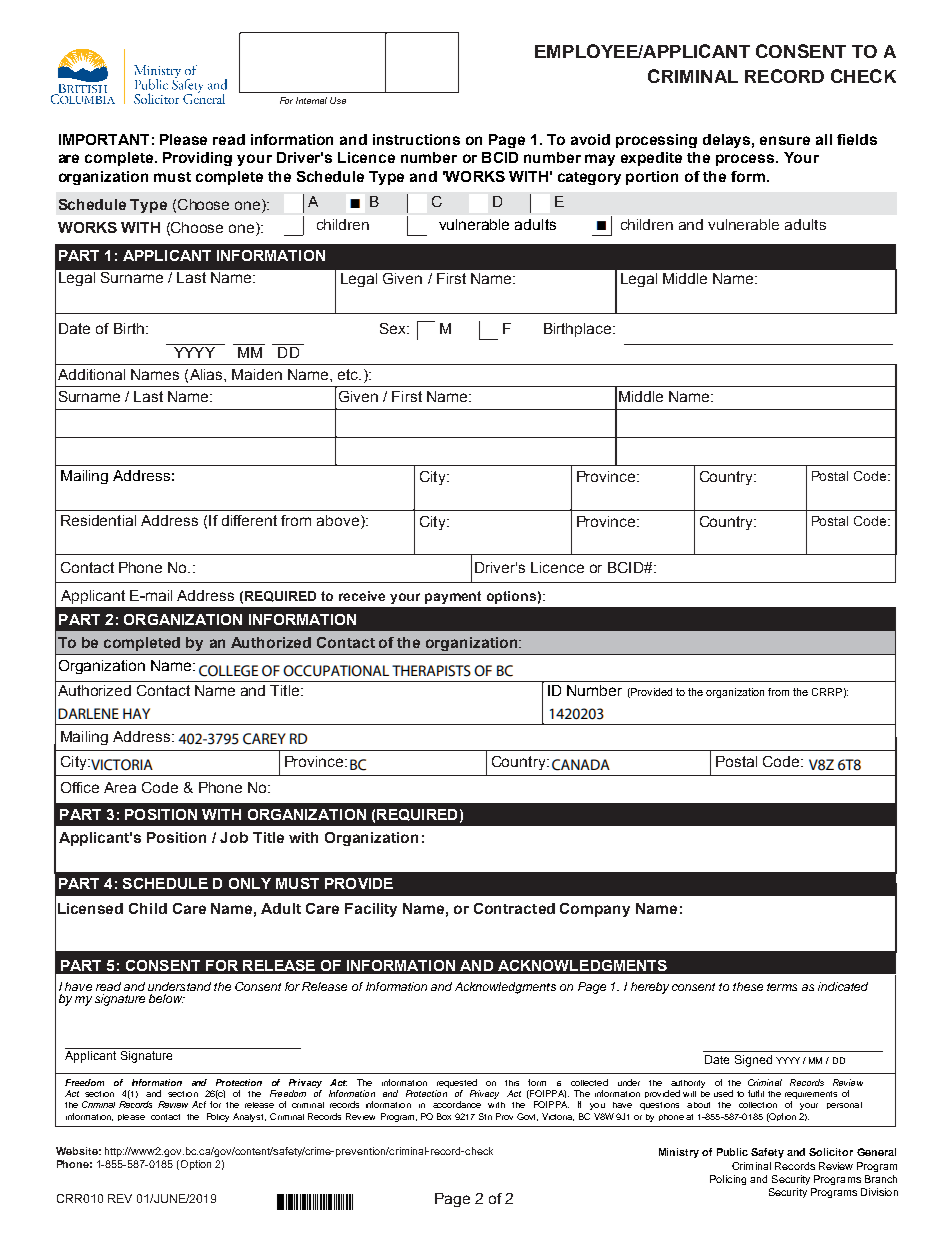 The height and width of the document is (1233, 952). I want to click on Sex, so click(394, 328).
